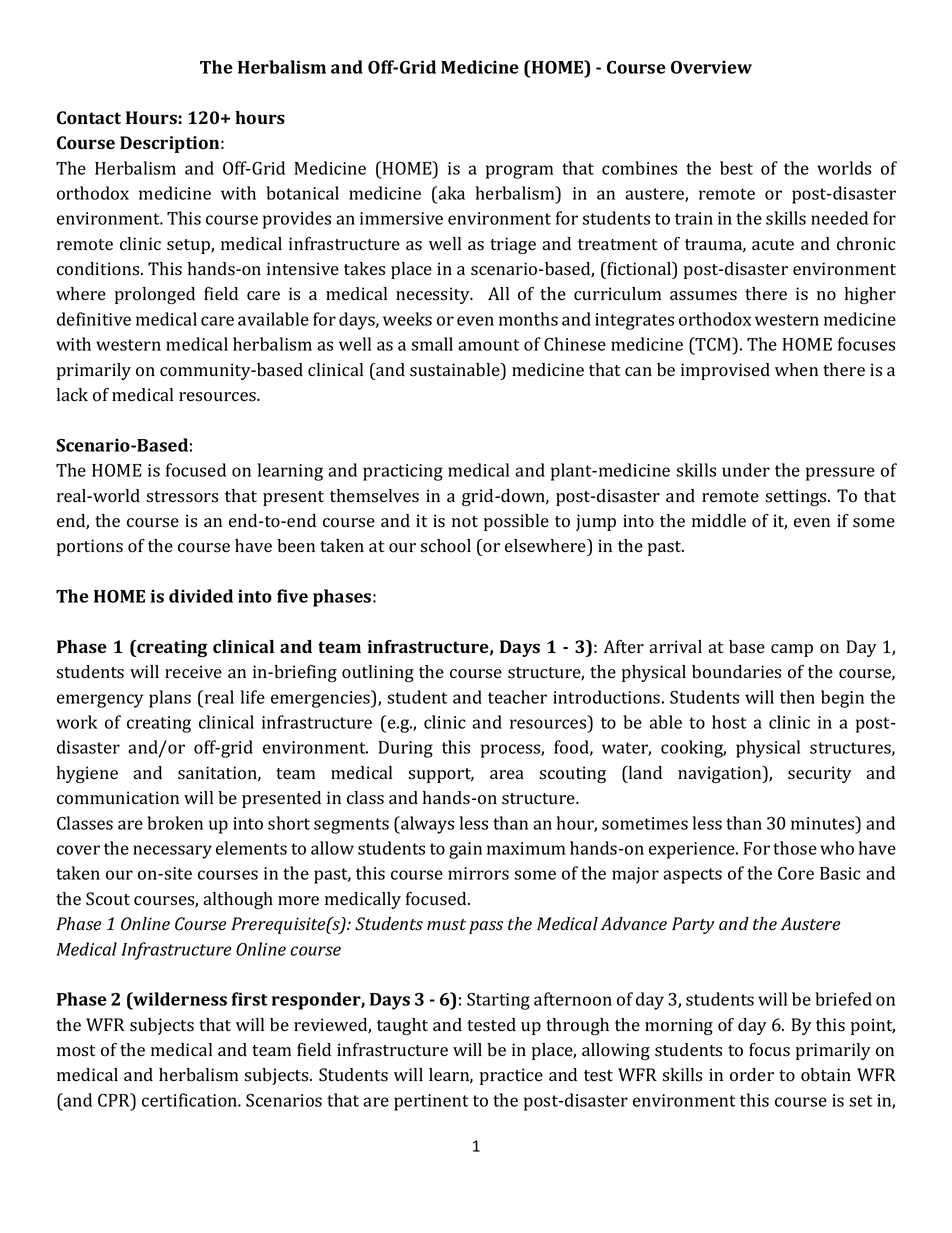 The image size is (952, 1233). I want to click on program, so click(519, 172).
